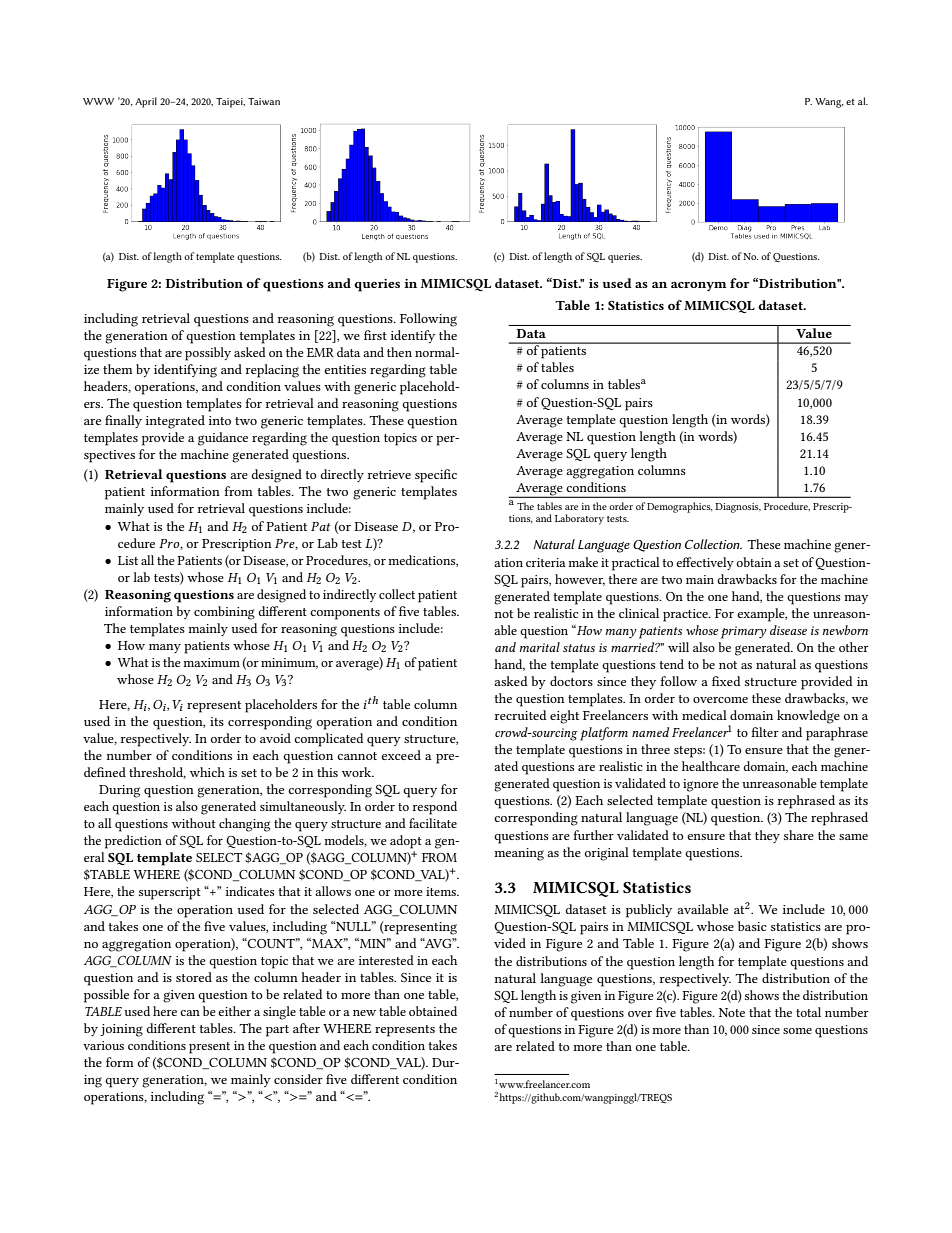 Image resolution: width=952 pixels, height=1233 pixels. Describe the element at coordinates (765, 732) in the screenshot. I see `filter` at that location.
